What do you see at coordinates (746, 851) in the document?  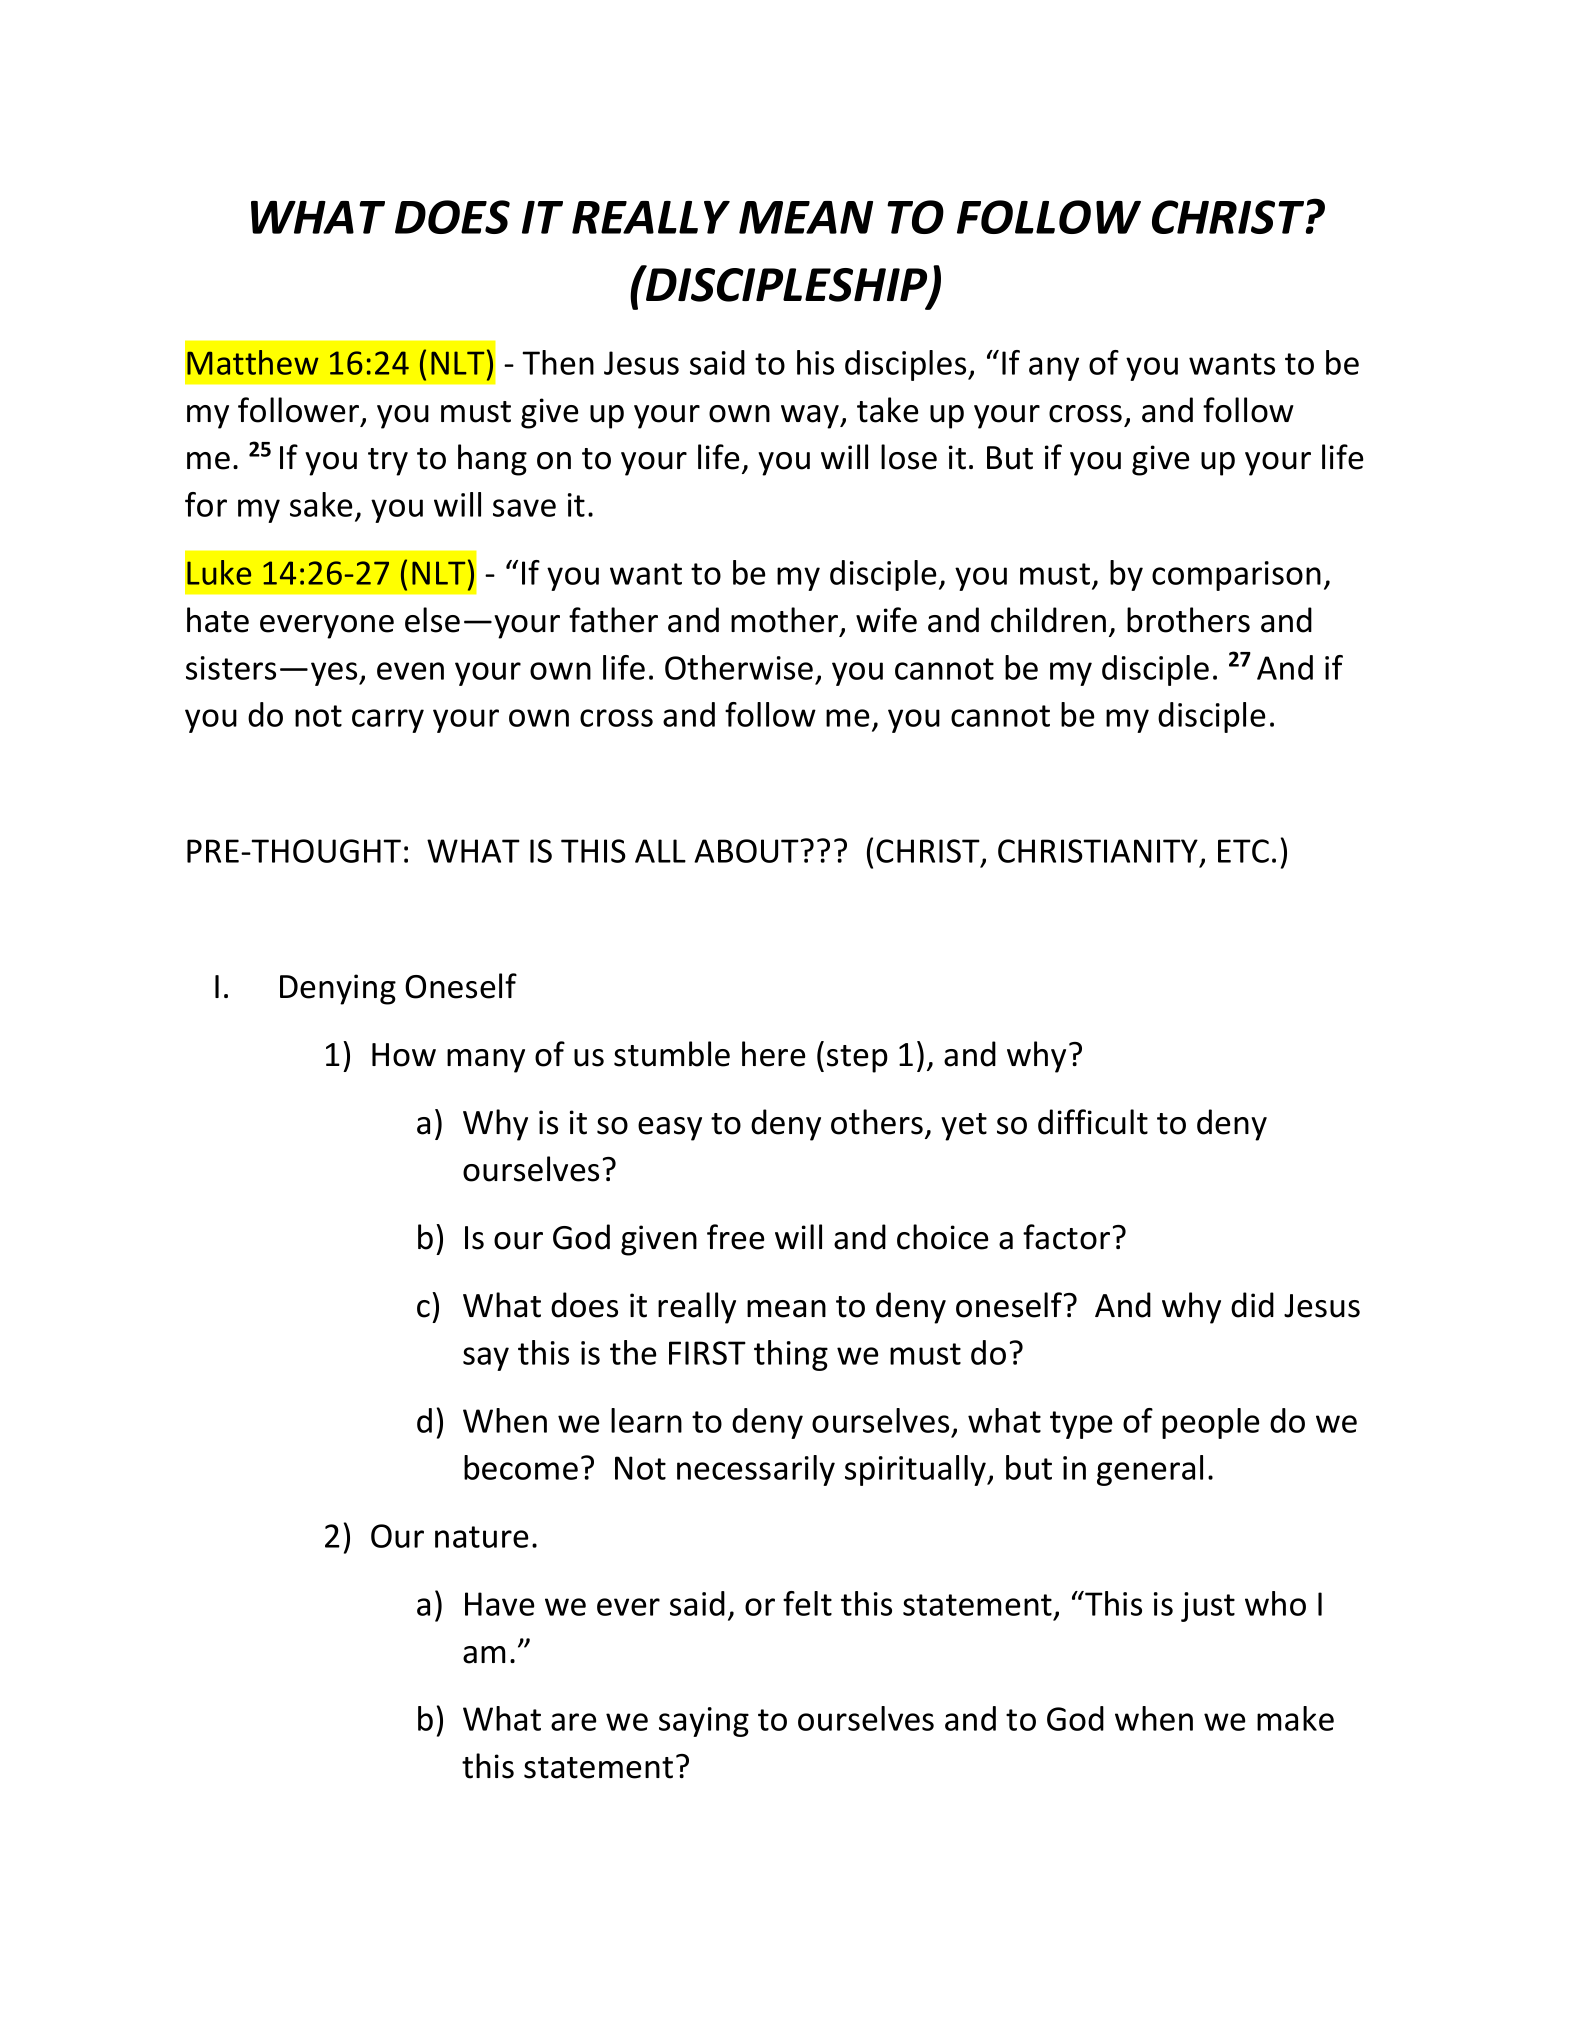 I see `ABOUT` at bounding box center [746, 851].
